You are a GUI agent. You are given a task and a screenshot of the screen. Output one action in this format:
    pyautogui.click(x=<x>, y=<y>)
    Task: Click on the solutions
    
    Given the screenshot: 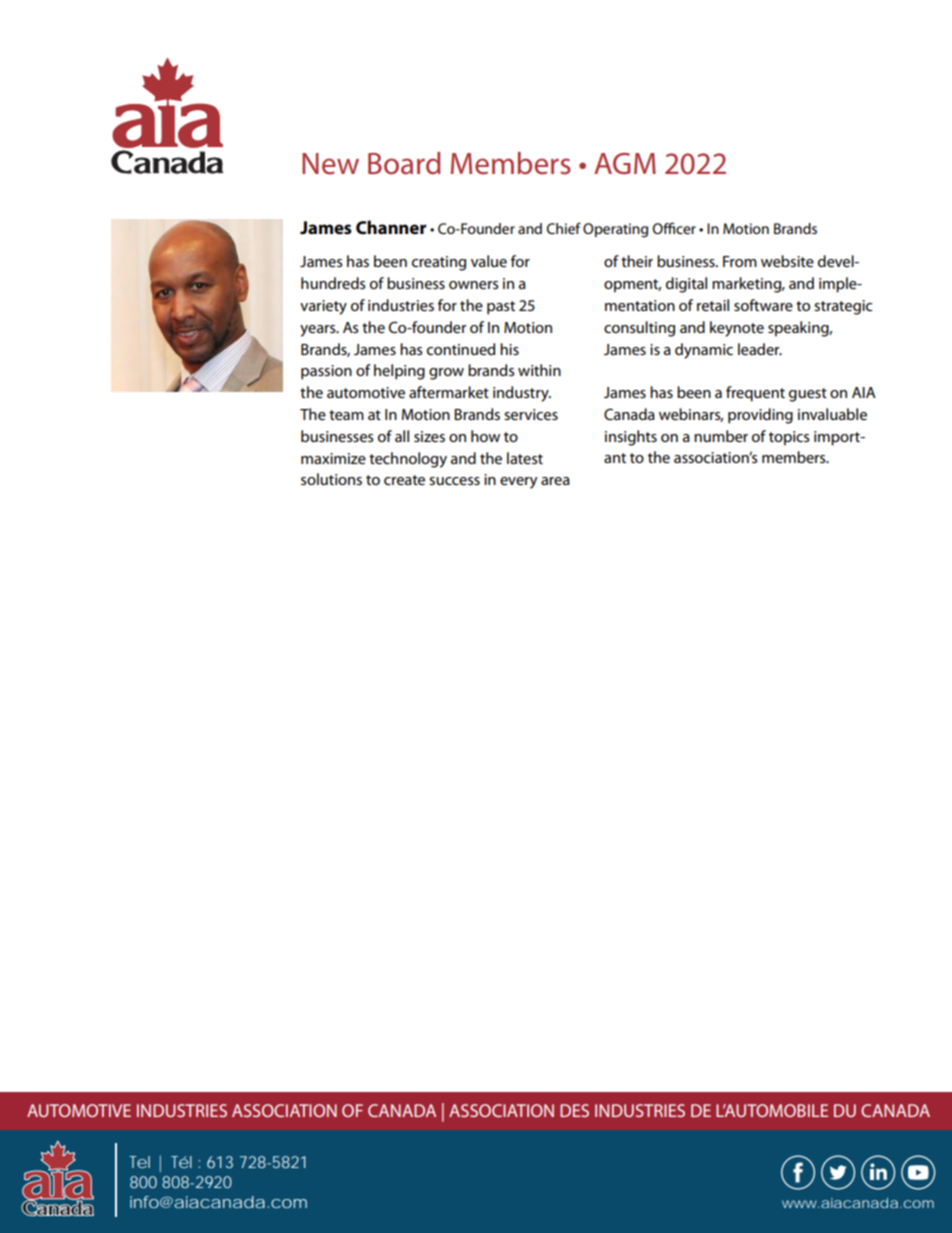 What is the action you would take?
    pyautogui.click(x=331, y=479)
